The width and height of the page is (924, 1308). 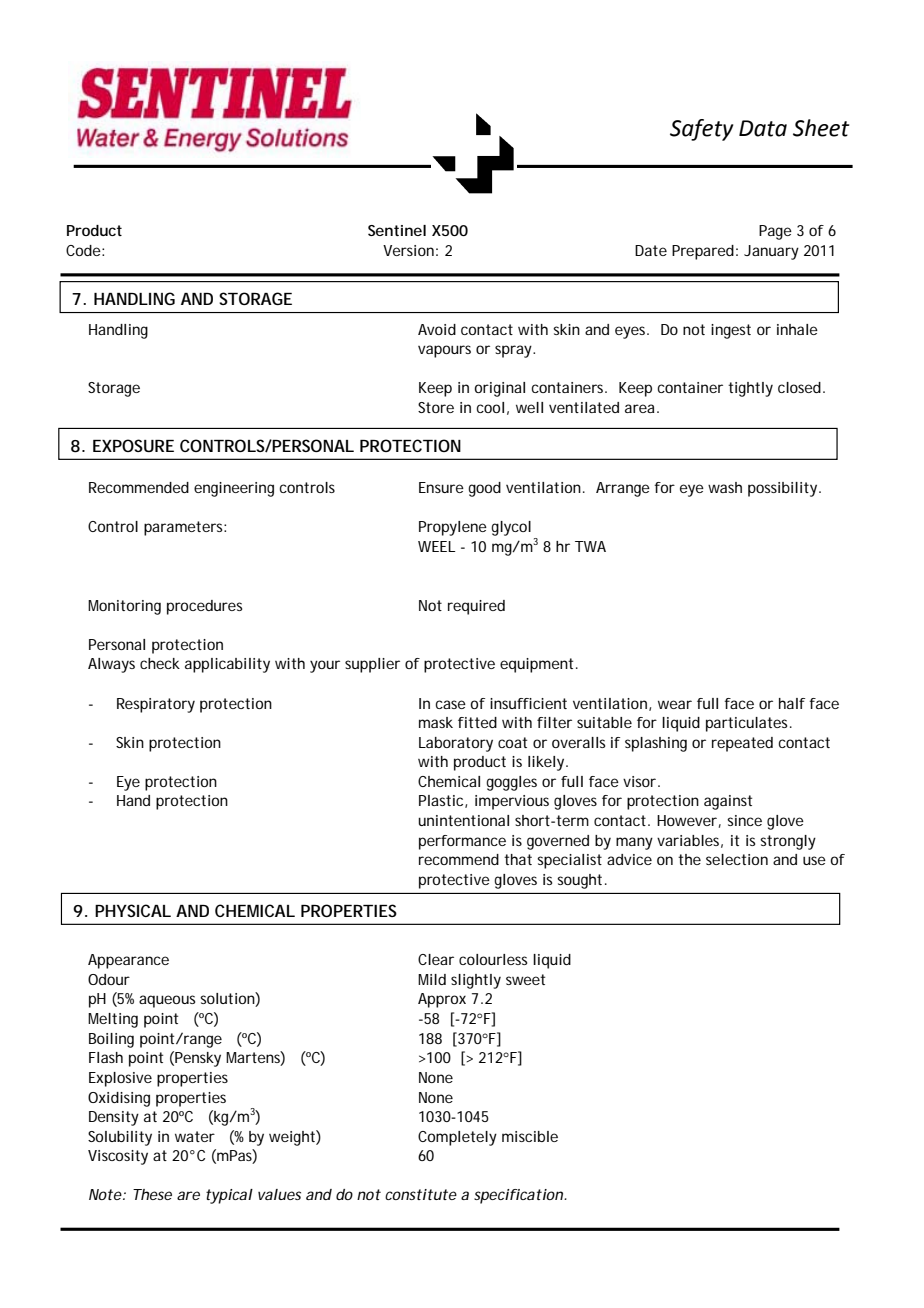 I want to click on selection, so click(x=737, y=859).
